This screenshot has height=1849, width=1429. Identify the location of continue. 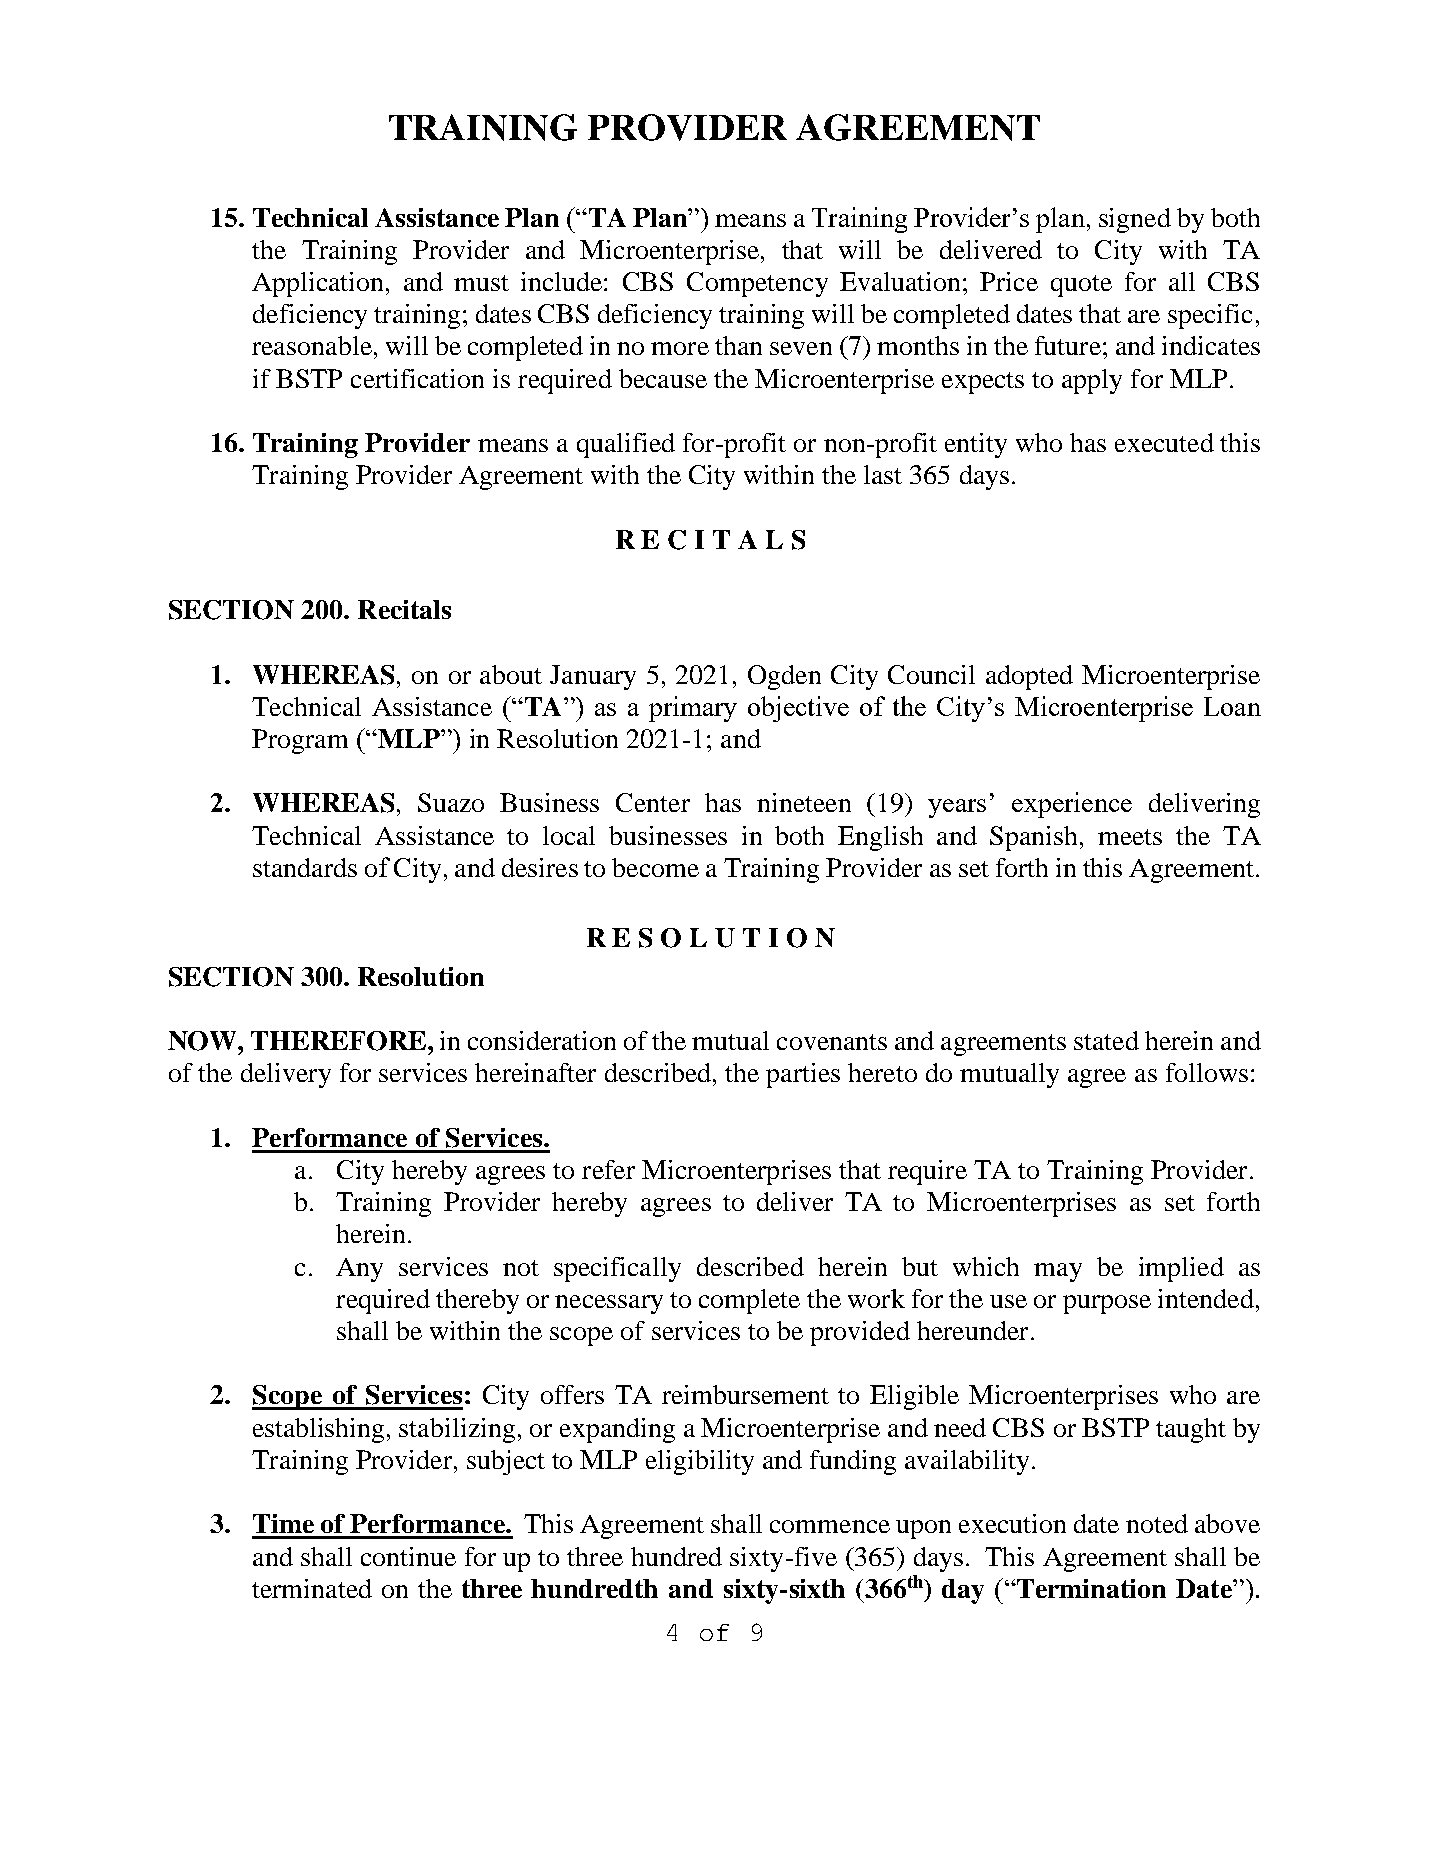
(408, 1556).
